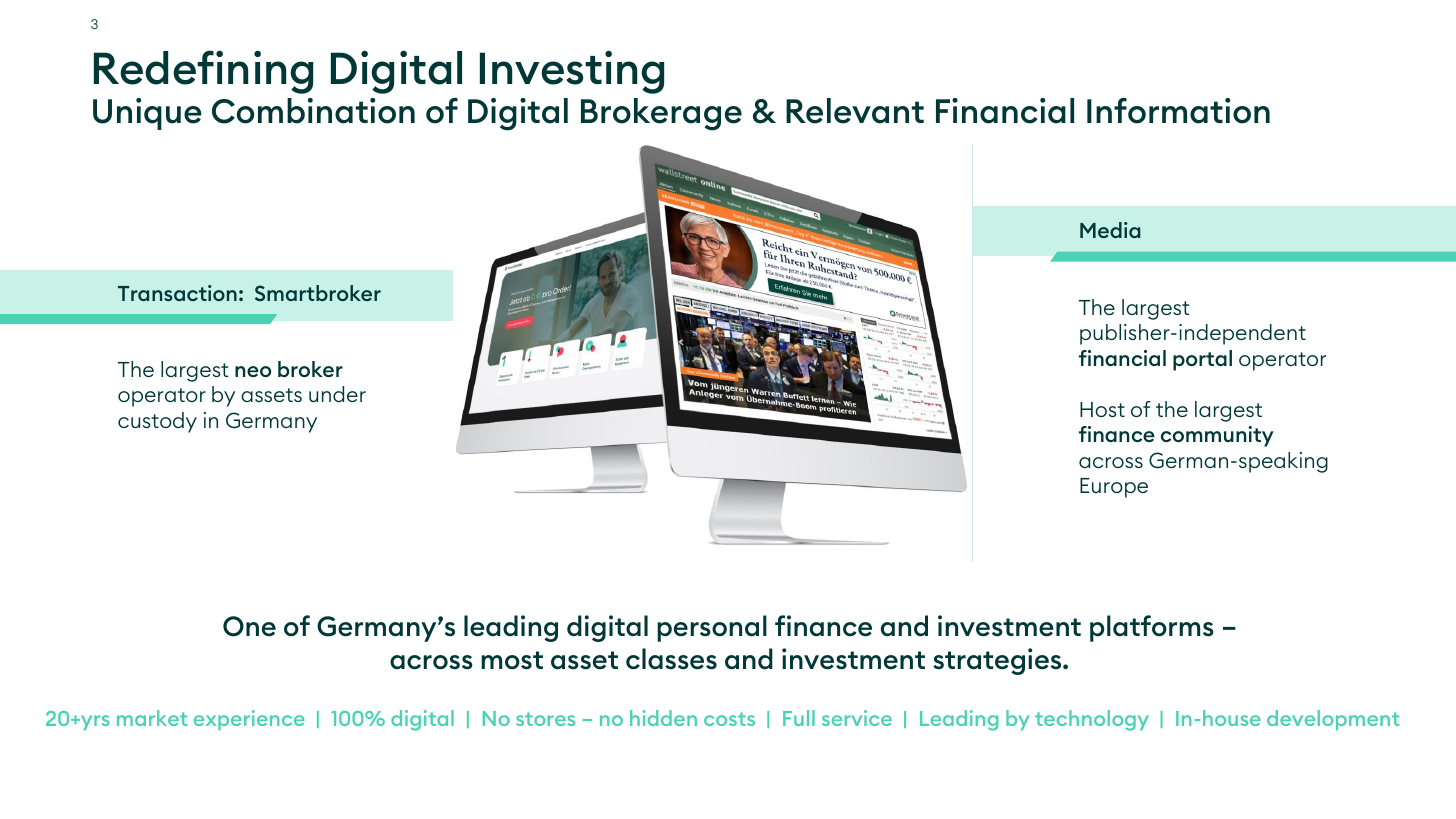 The height and width of the screenshot is (819, 1456). Describe the element at coordinates (157, 422) in the screenshot. I see `custody` at that location.
